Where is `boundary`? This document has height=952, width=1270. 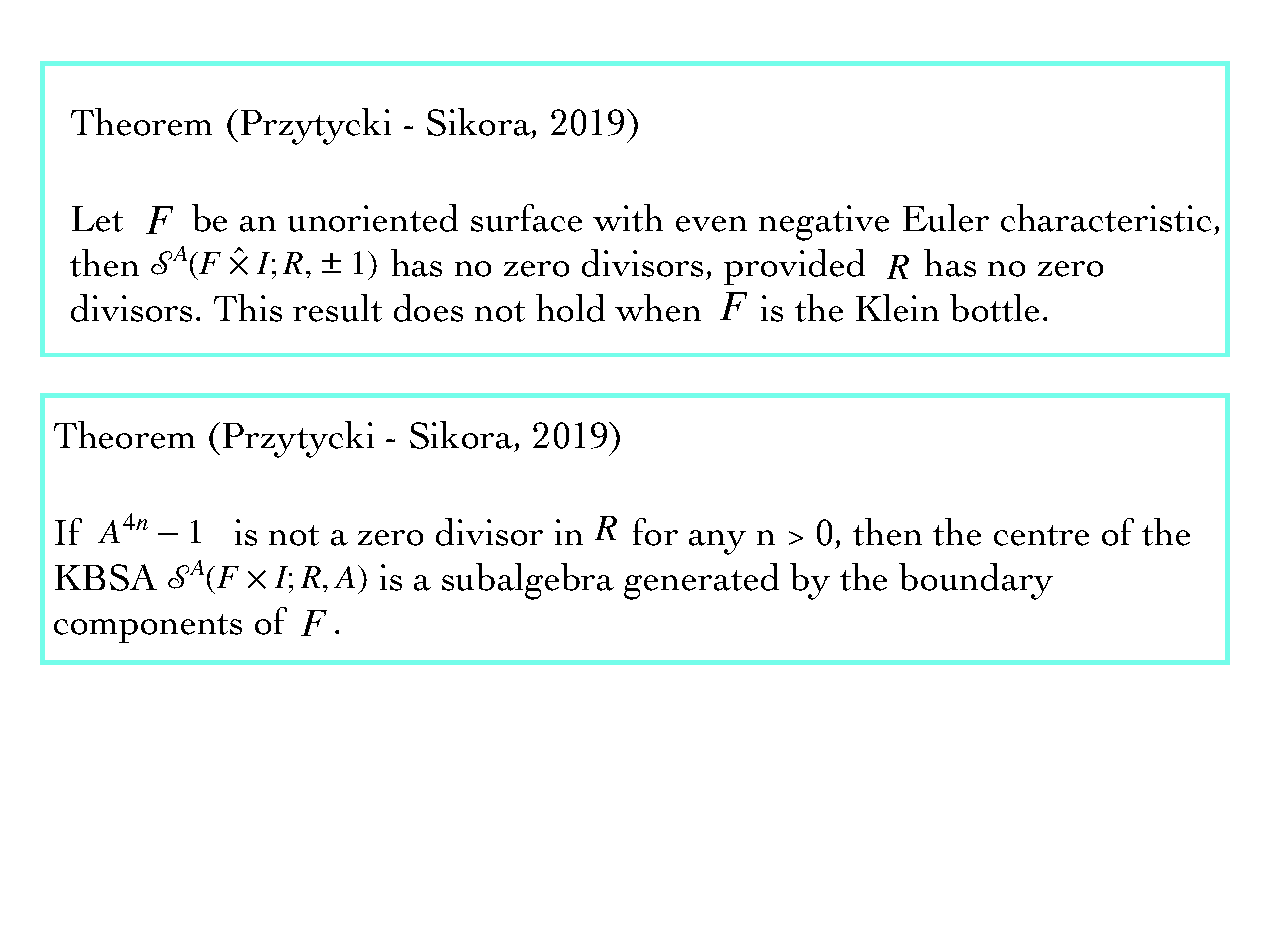
boundary is located at coordinates (976, 581).
